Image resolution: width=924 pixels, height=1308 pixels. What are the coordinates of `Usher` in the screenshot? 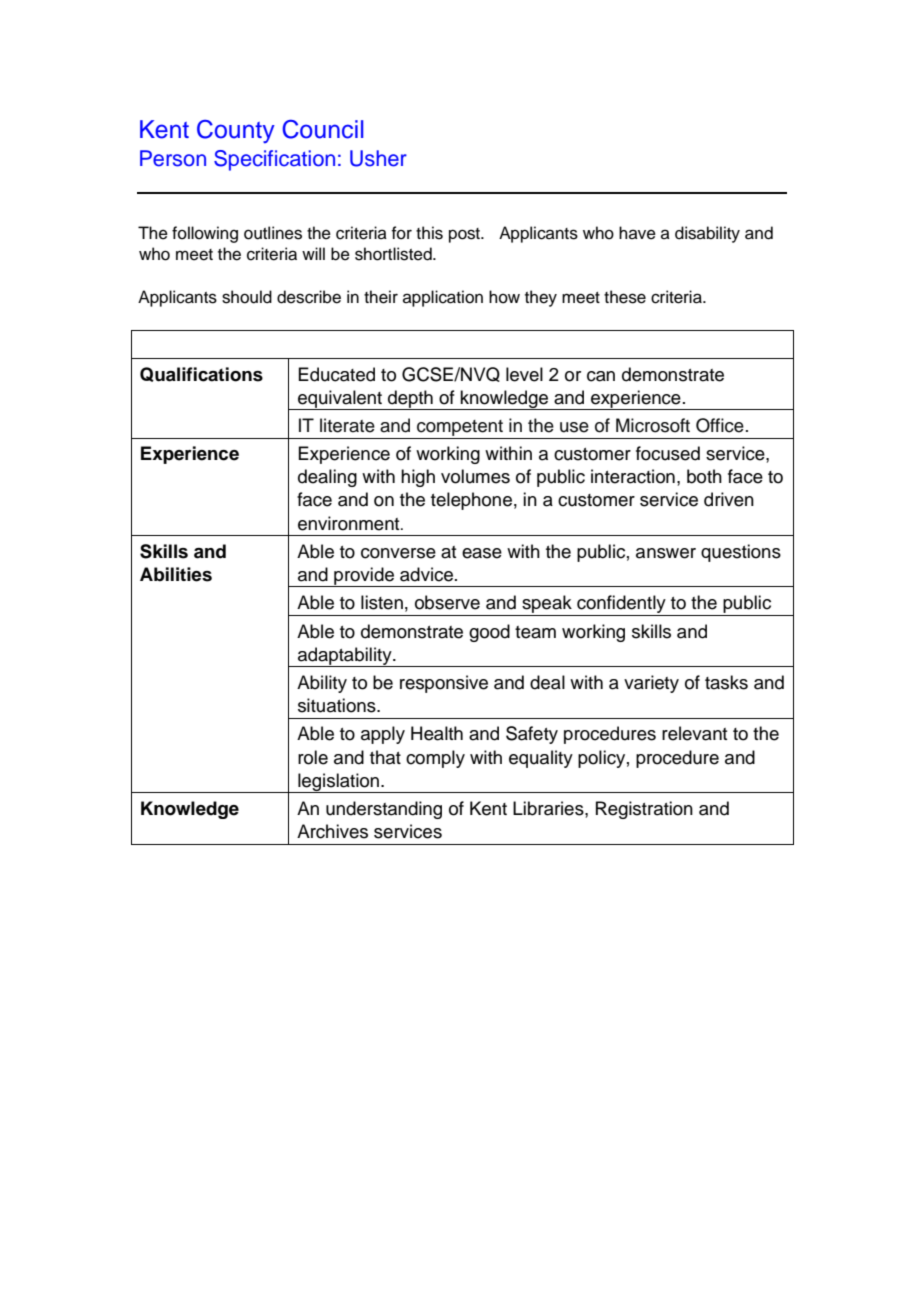 It's located at (378, 158).
